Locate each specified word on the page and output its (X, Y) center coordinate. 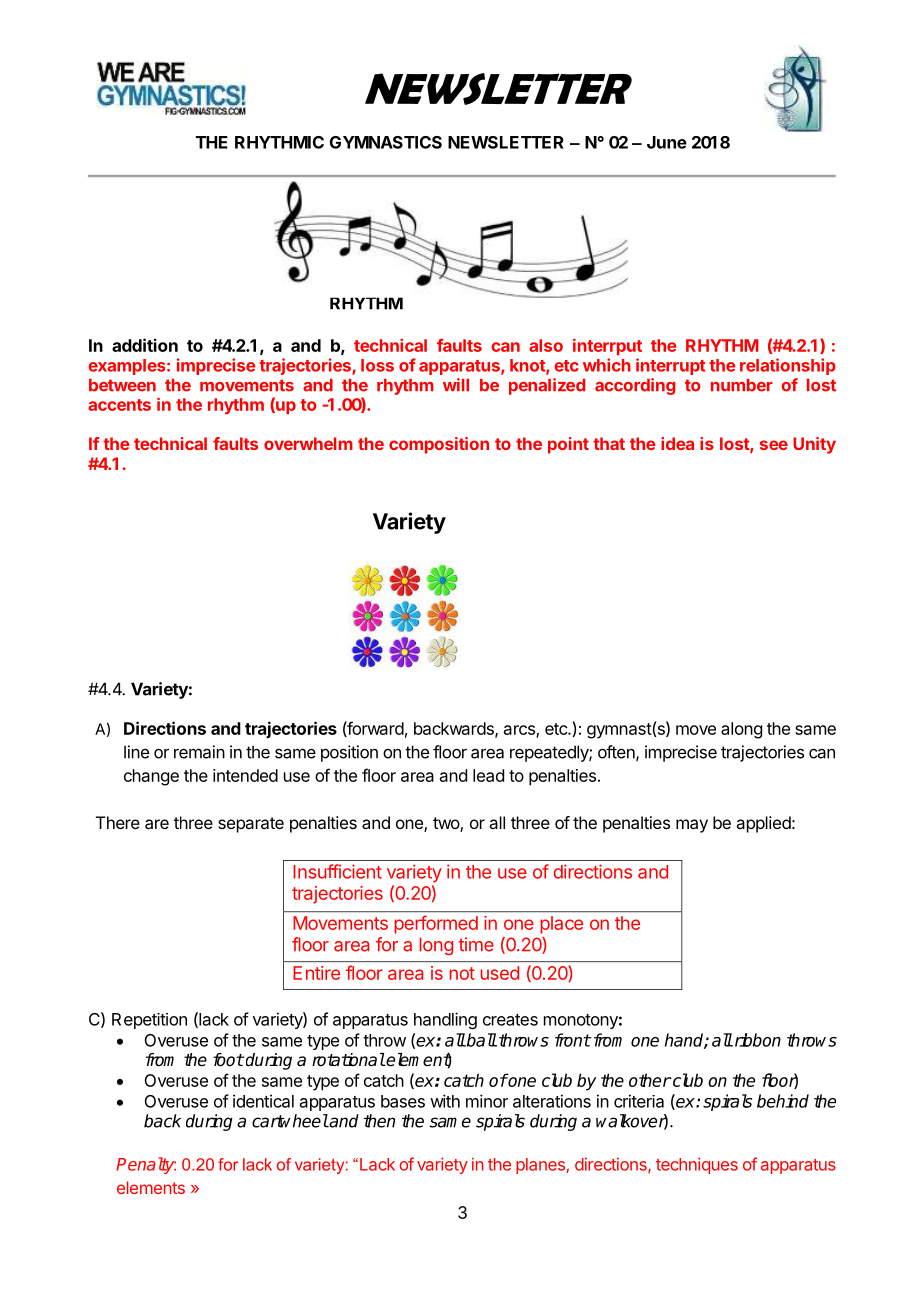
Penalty (146, 1165)
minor (487, 1101)
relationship (788, 366)
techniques (697, 1166)
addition (145, 345)
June (667, 142)
